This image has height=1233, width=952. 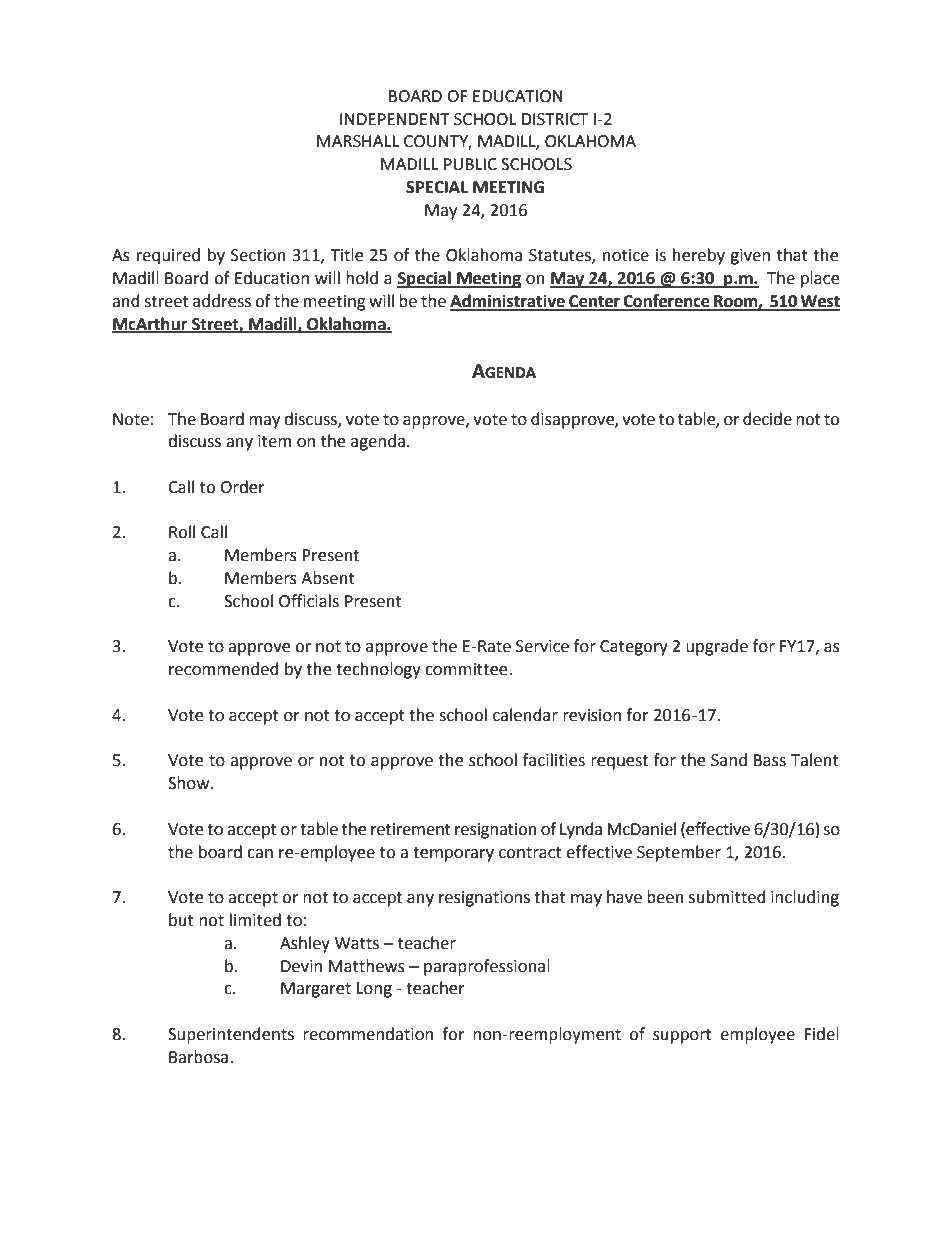 I want to click on support, so click(x=682, y=1036).
